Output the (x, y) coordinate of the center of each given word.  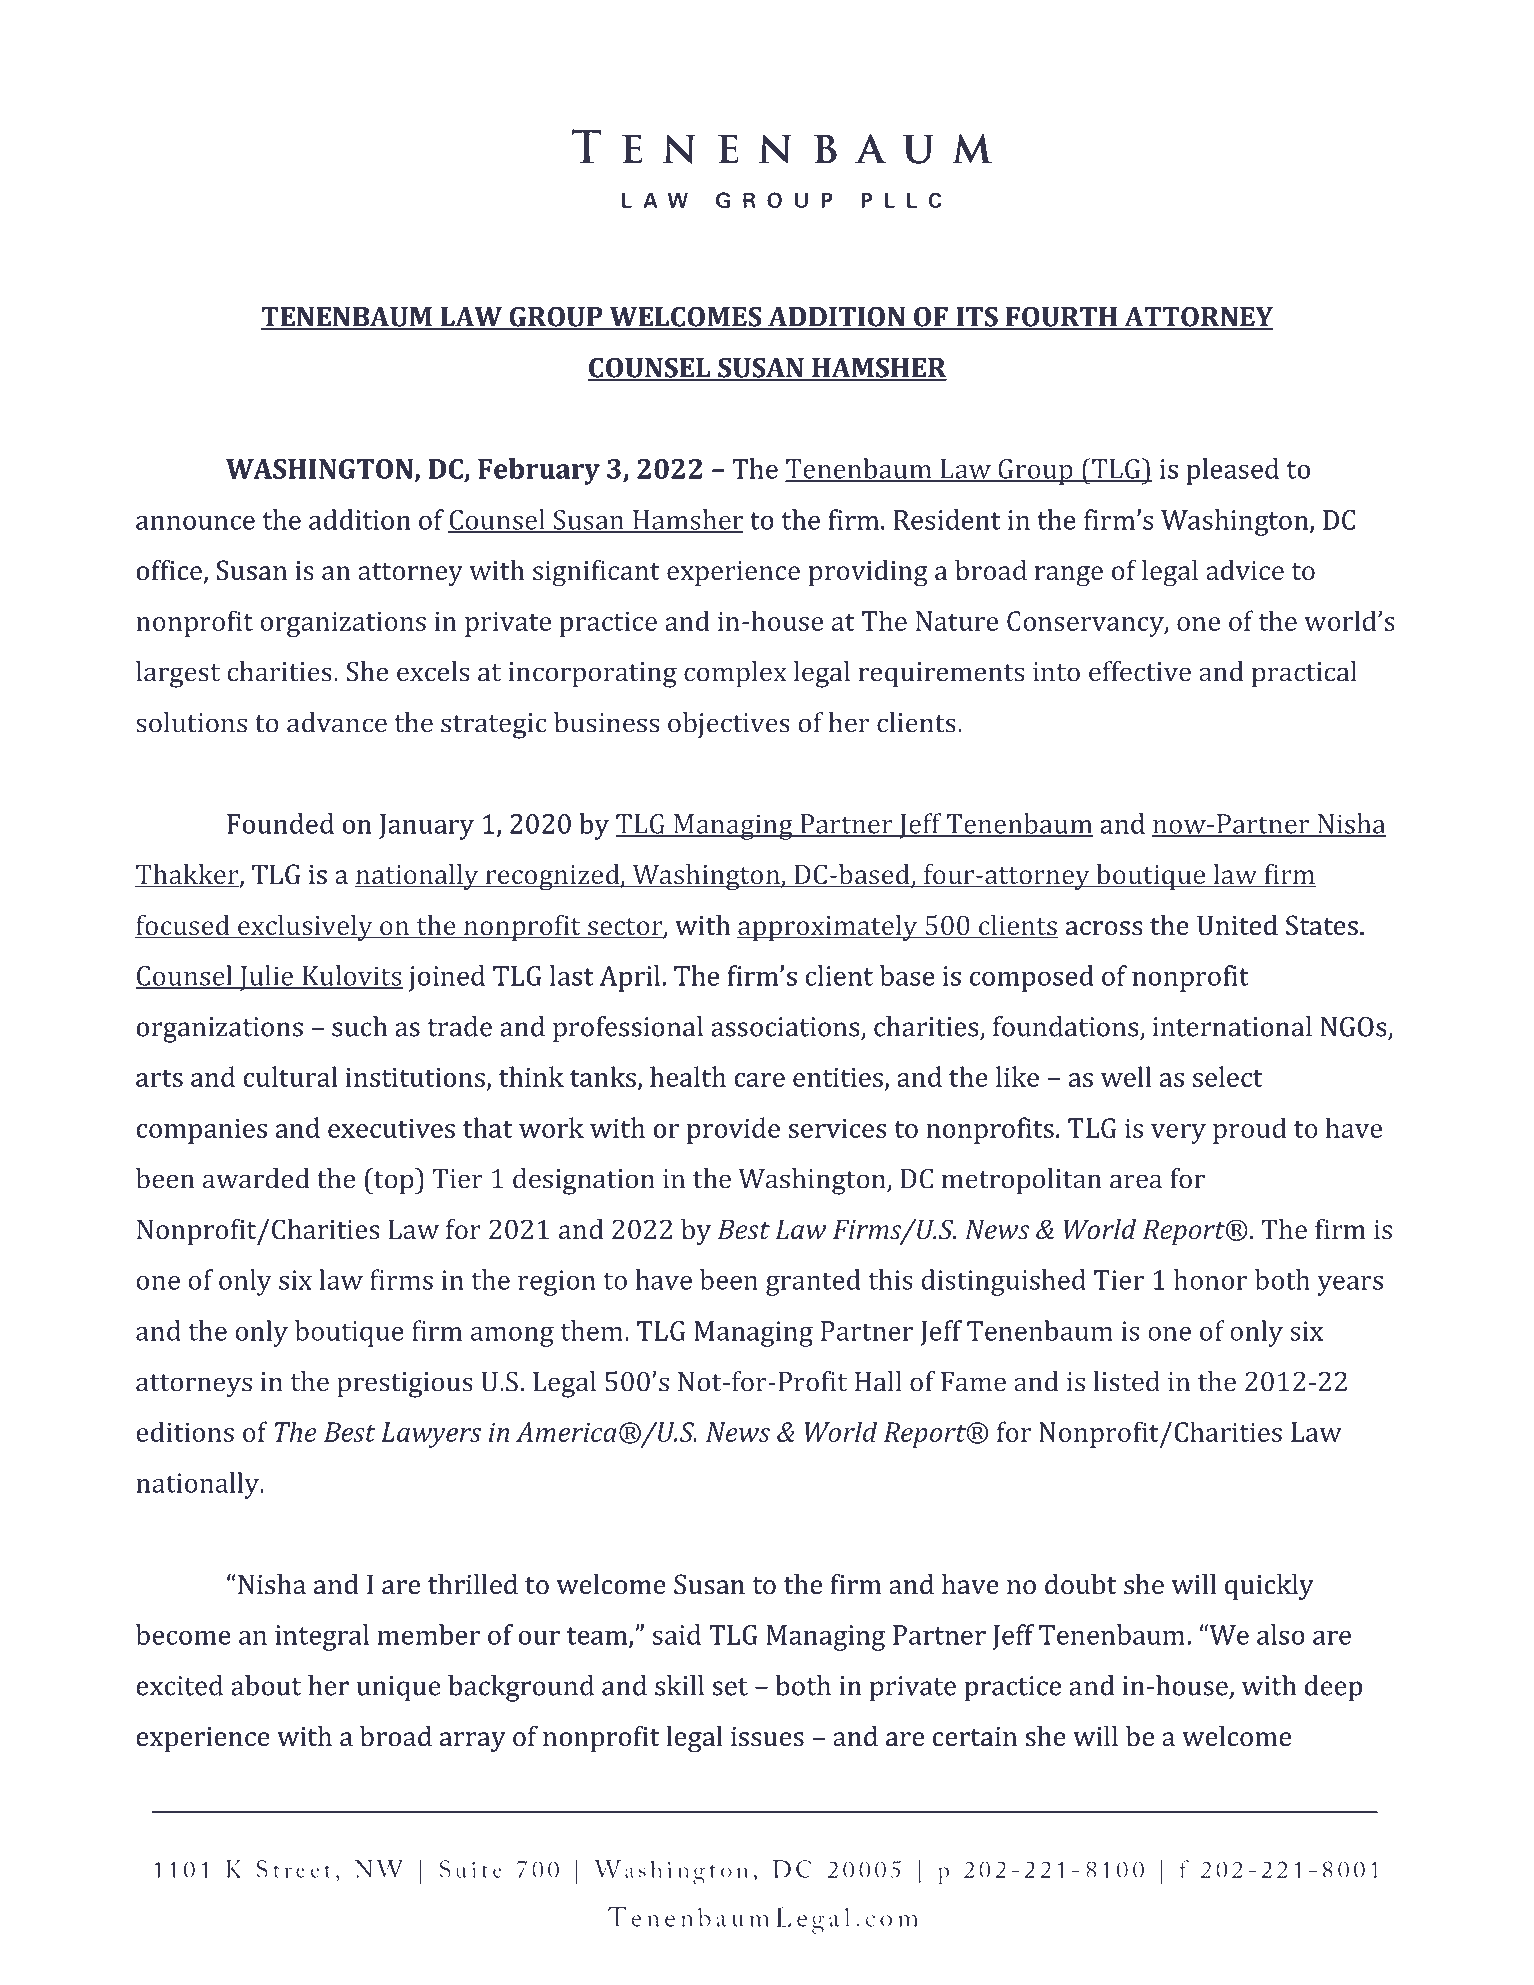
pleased (1232, 471)
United (1237, 925)
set (730, 1687)
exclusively (305, 928)
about (266, 1685)
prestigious (405, 1385)
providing (868, 573)
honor (1210, 1279)
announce (195, 522)
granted (813, 1282)
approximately (828, 928)
